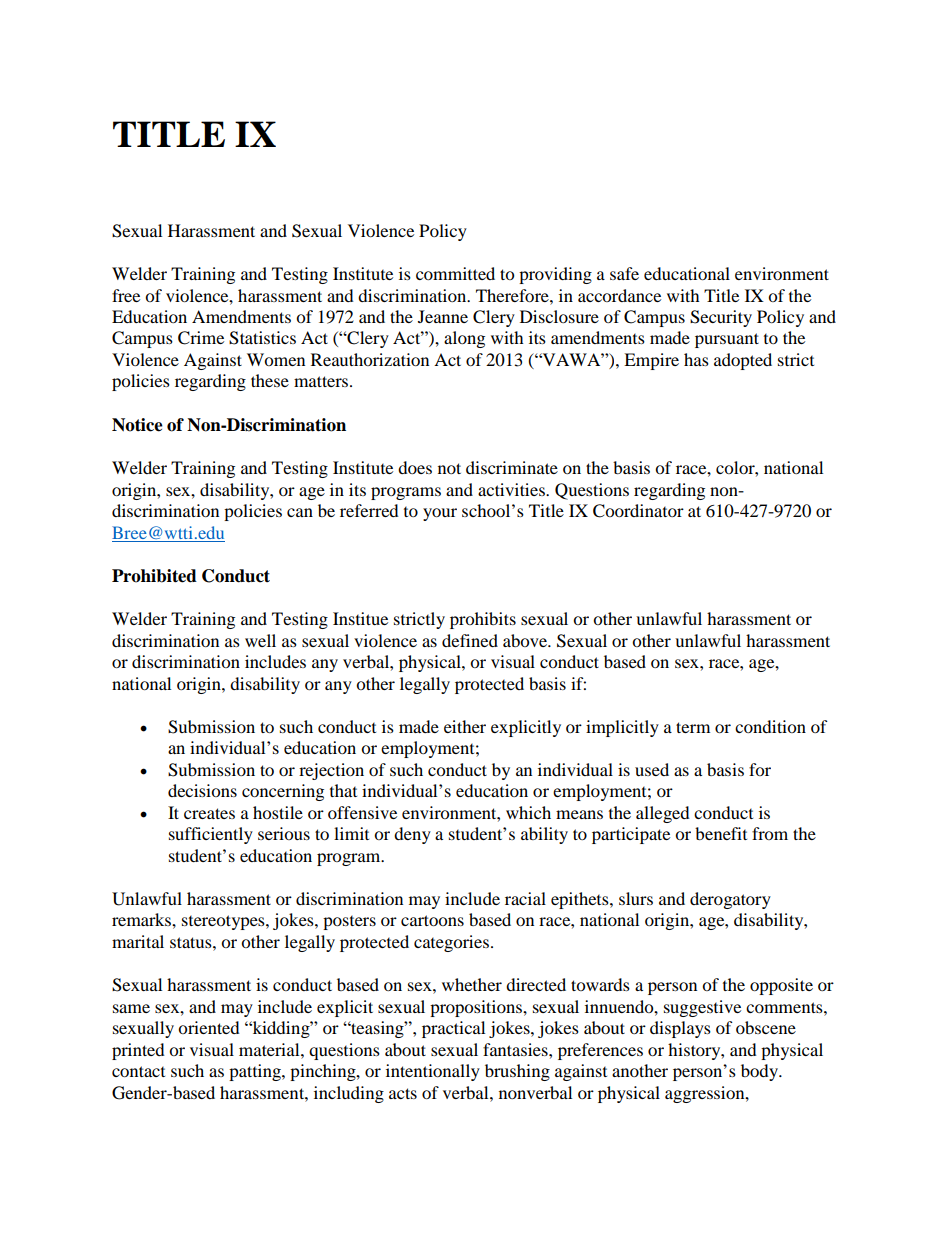  Describe the element at coordinates (432, 920) in the image. I see `cartoons` at that location.
